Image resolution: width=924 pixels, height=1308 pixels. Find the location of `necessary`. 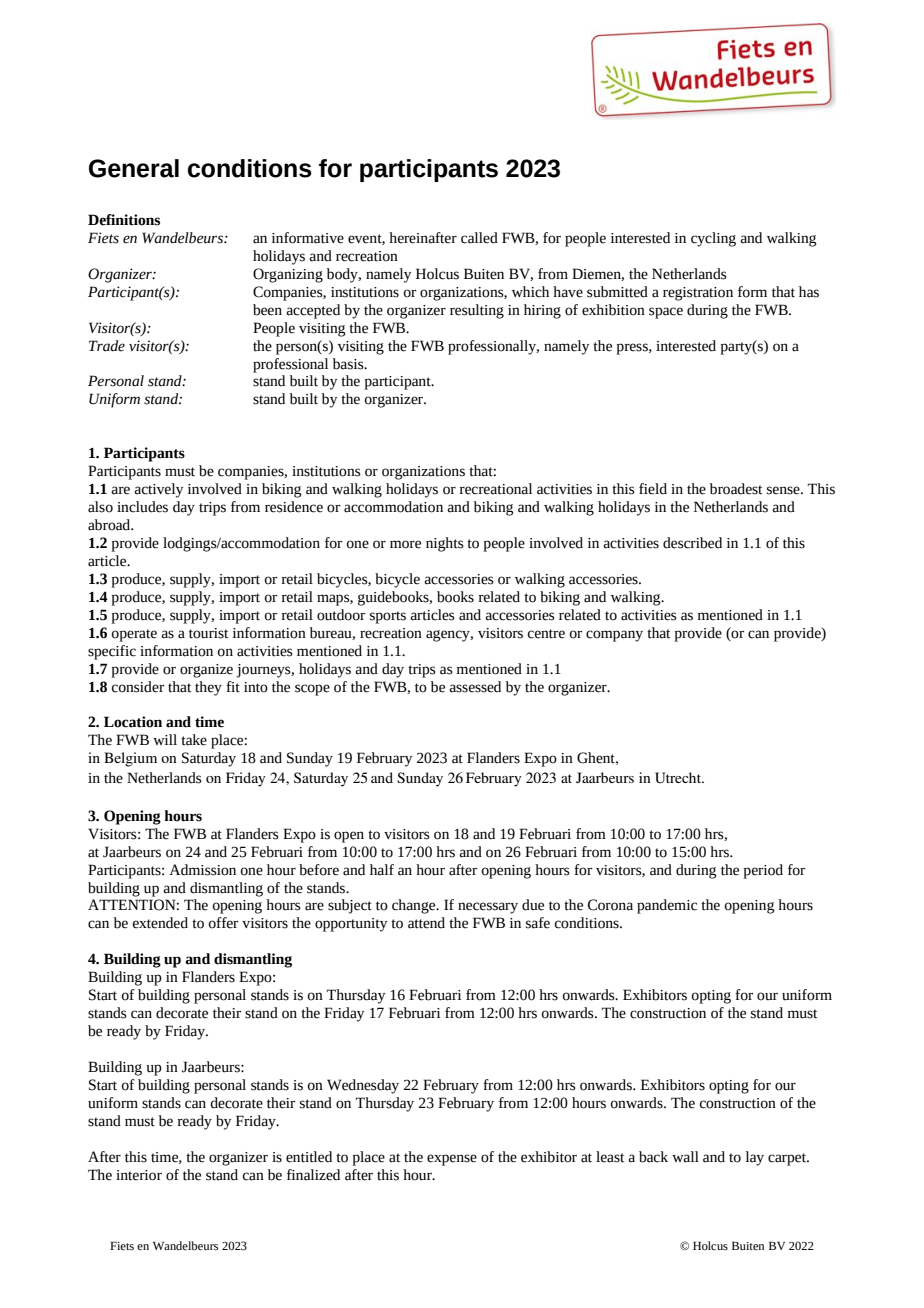

necessary is located at coordinates (488, 908).
